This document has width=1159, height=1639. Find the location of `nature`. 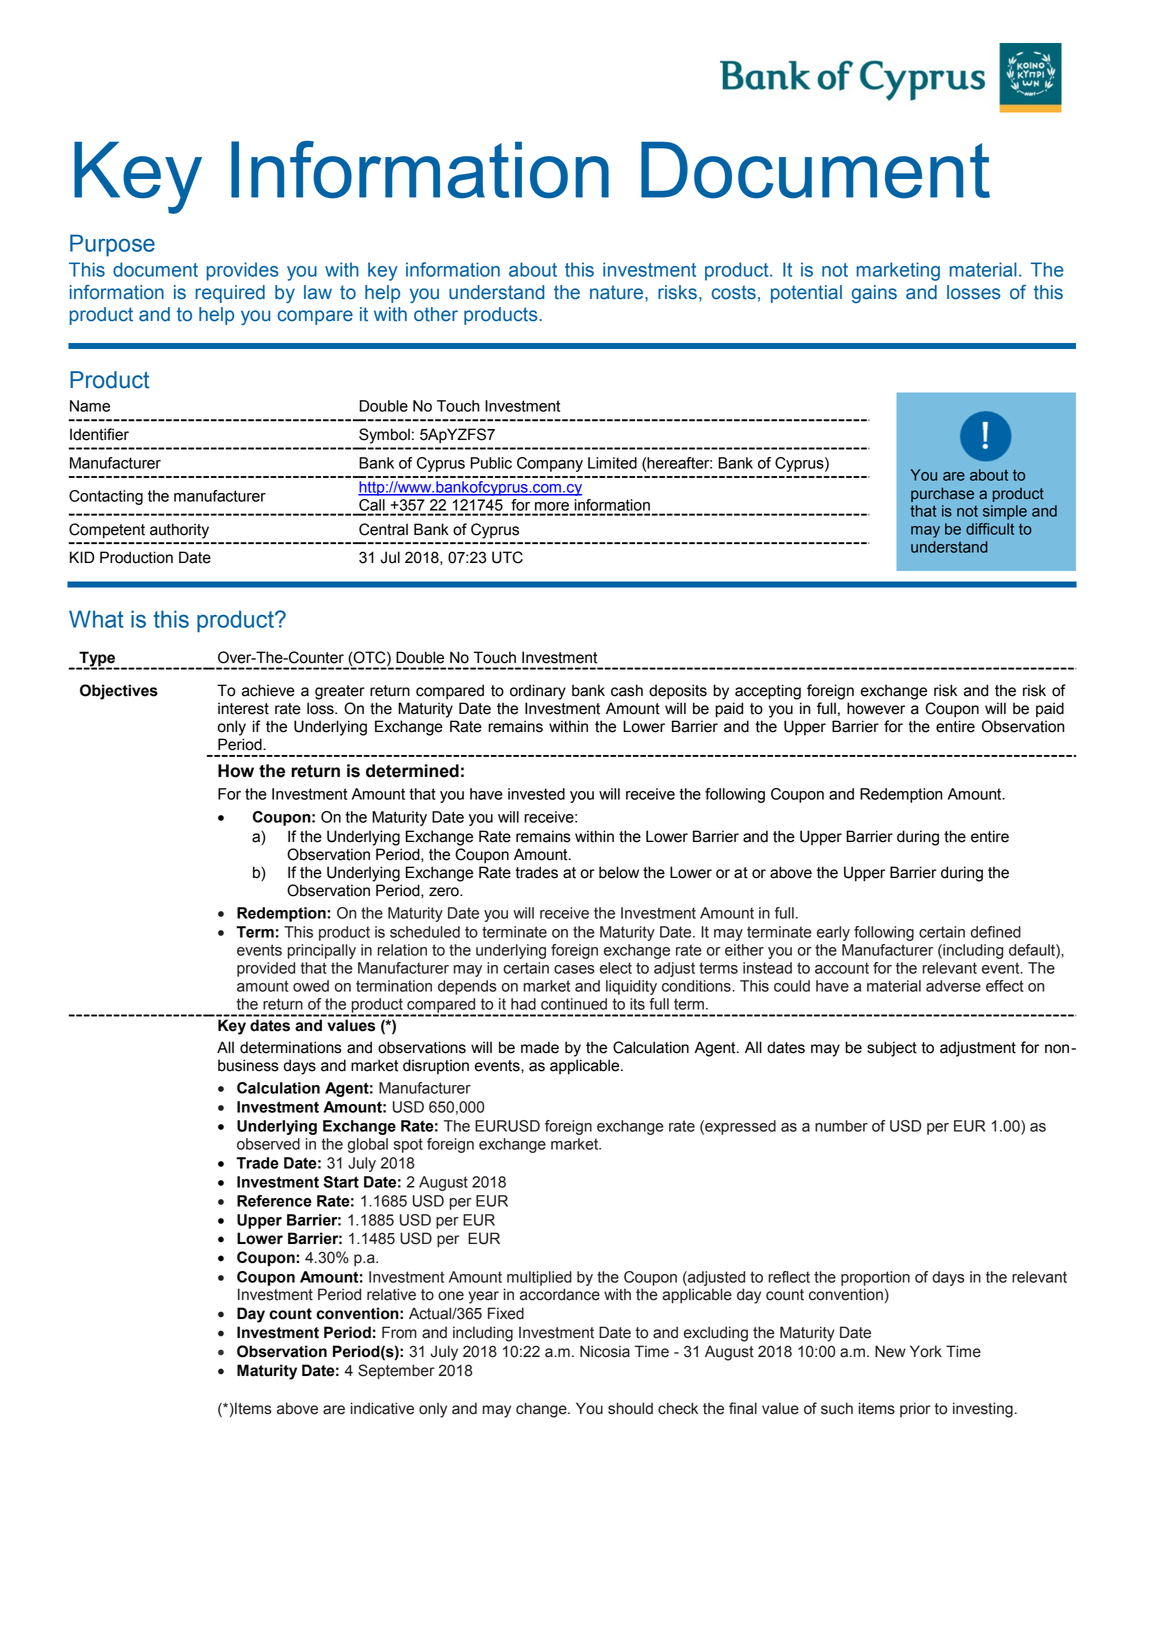

nature is located at coordinates (618, 292).
